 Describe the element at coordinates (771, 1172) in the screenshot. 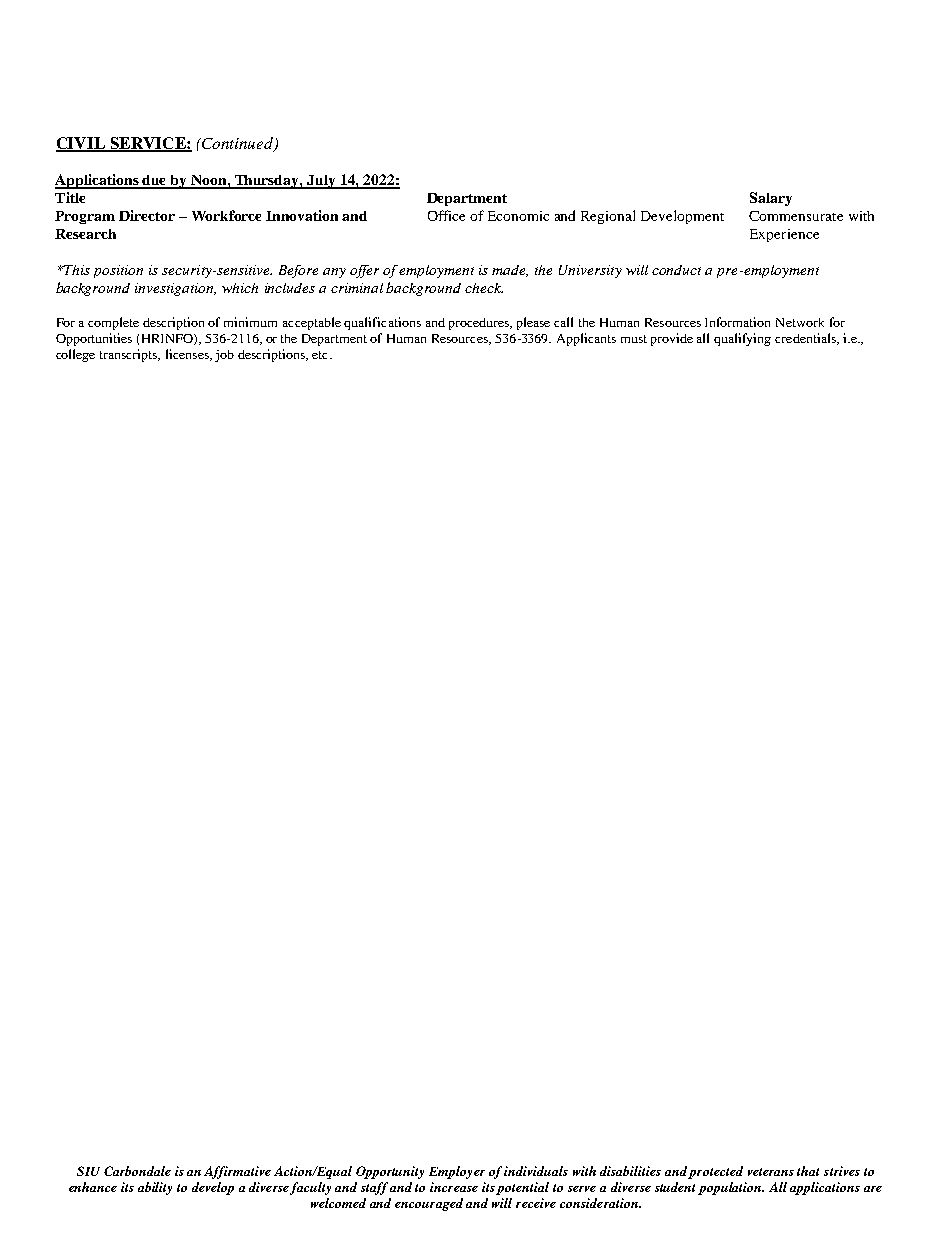

I see `veterans` at that location.
